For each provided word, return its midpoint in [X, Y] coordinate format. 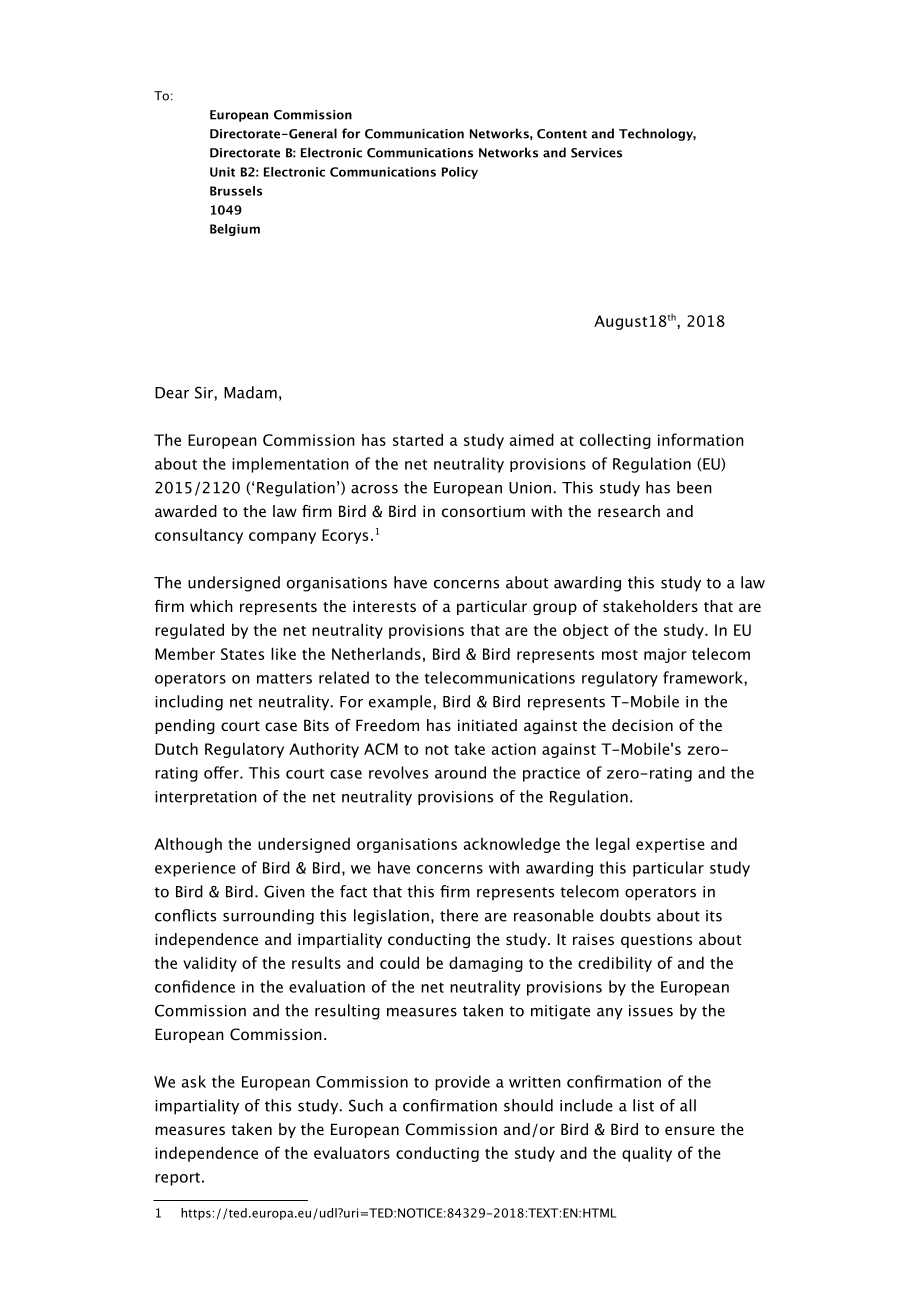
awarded [186, 511]
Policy [460, 173]
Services [596, 153]
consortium [483, 511]
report [177, 1179]
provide [462, 1083]
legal [613, 845]
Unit [222, 172]
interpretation [206, 798]
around [460, 772]
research [629, 511]
